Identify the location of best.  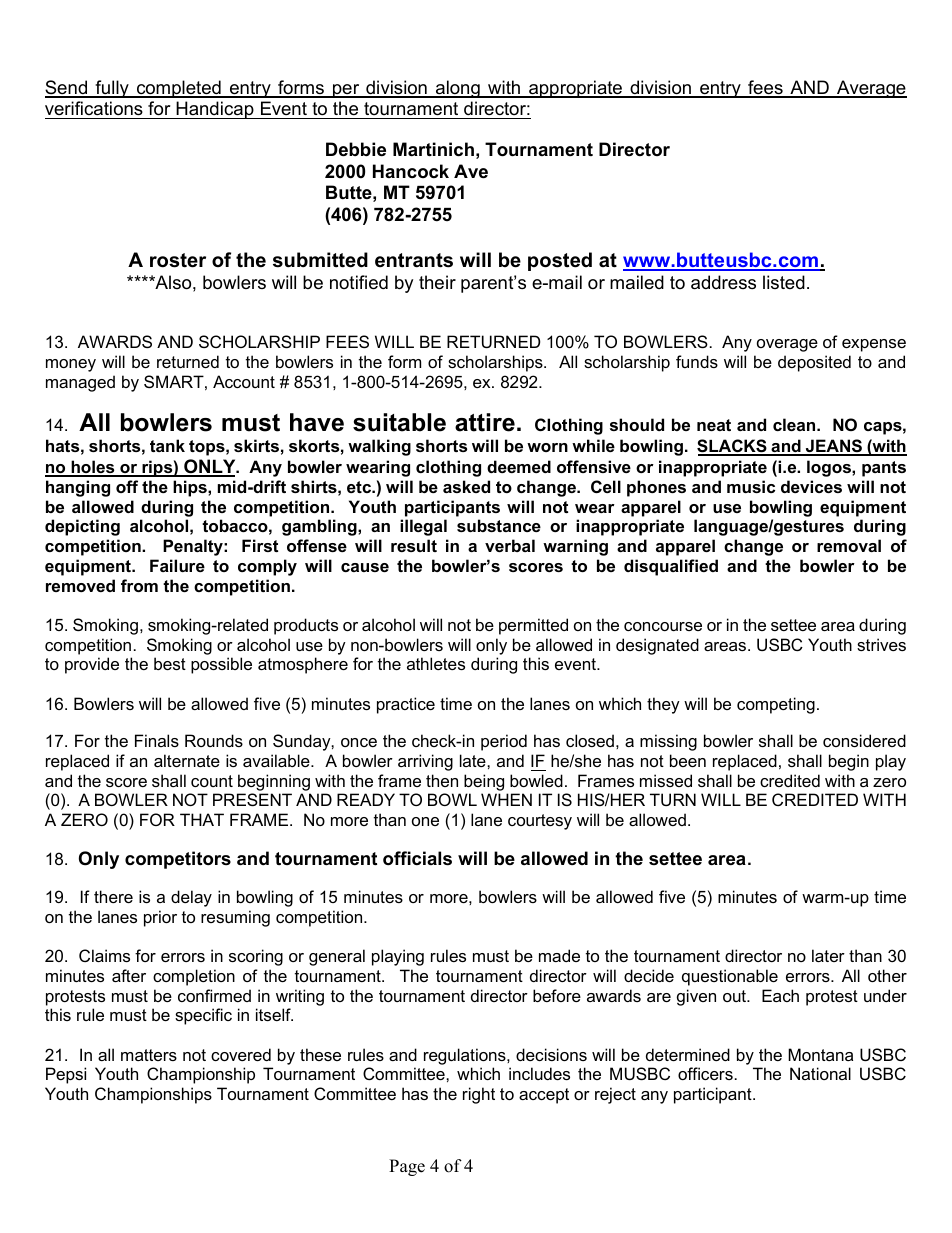
(170, 663).
